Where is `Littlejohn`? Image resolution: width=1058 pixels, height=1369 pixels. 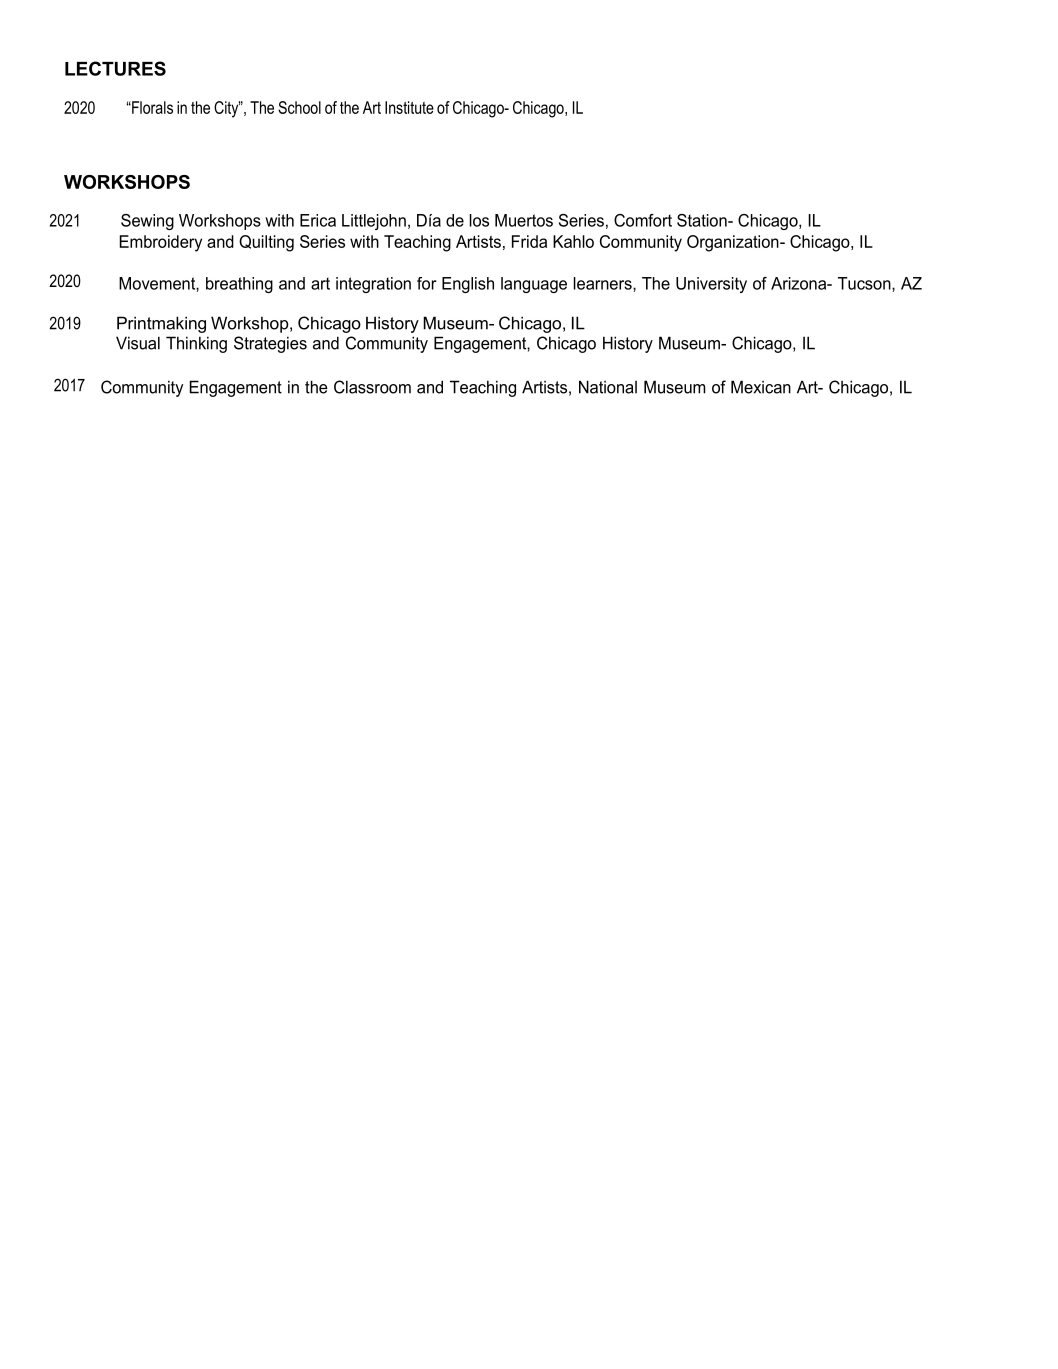 Littlejohn is located at coordinates (374, 222).
